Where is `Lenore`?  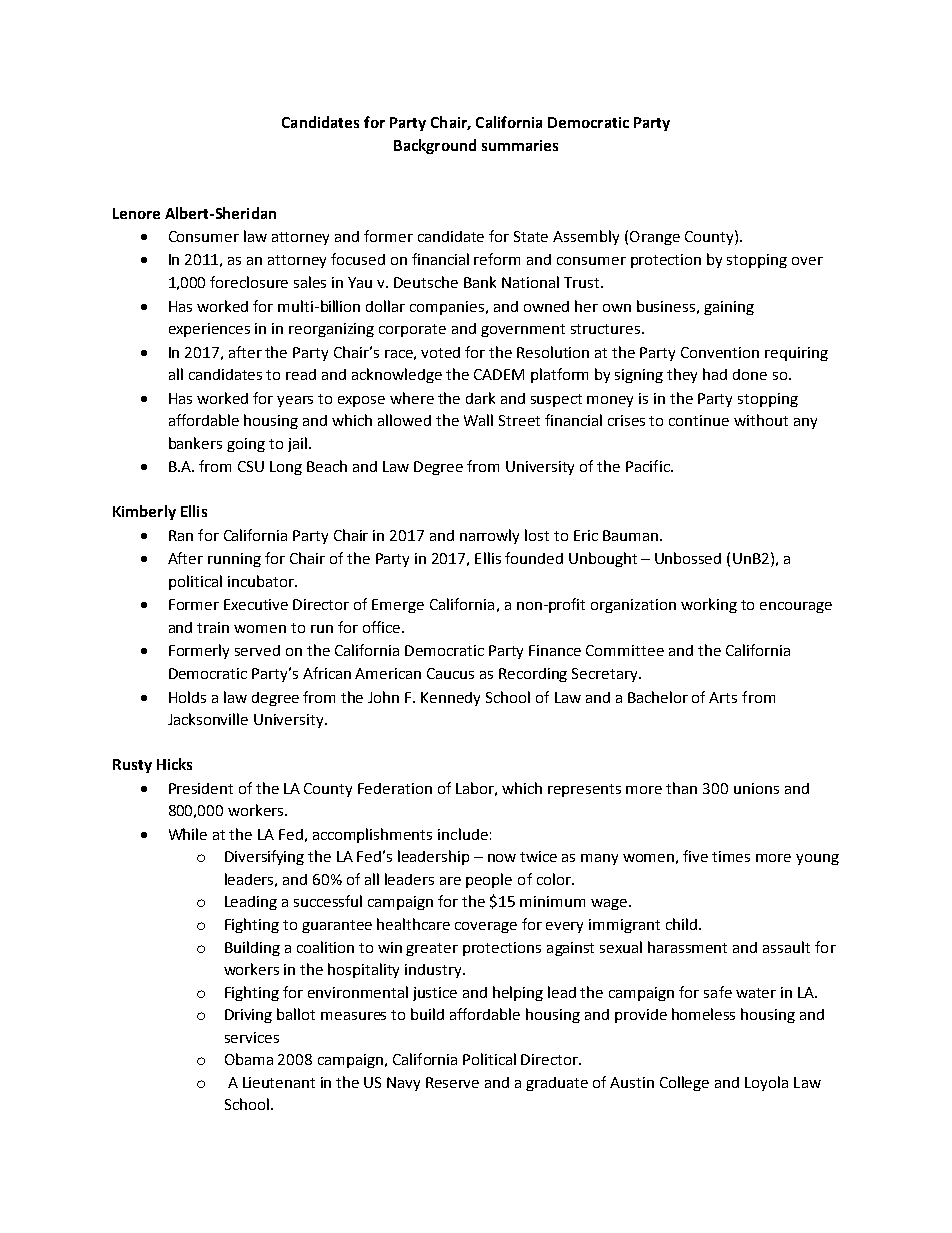
Lenore is located at coordinates (136, 213).
